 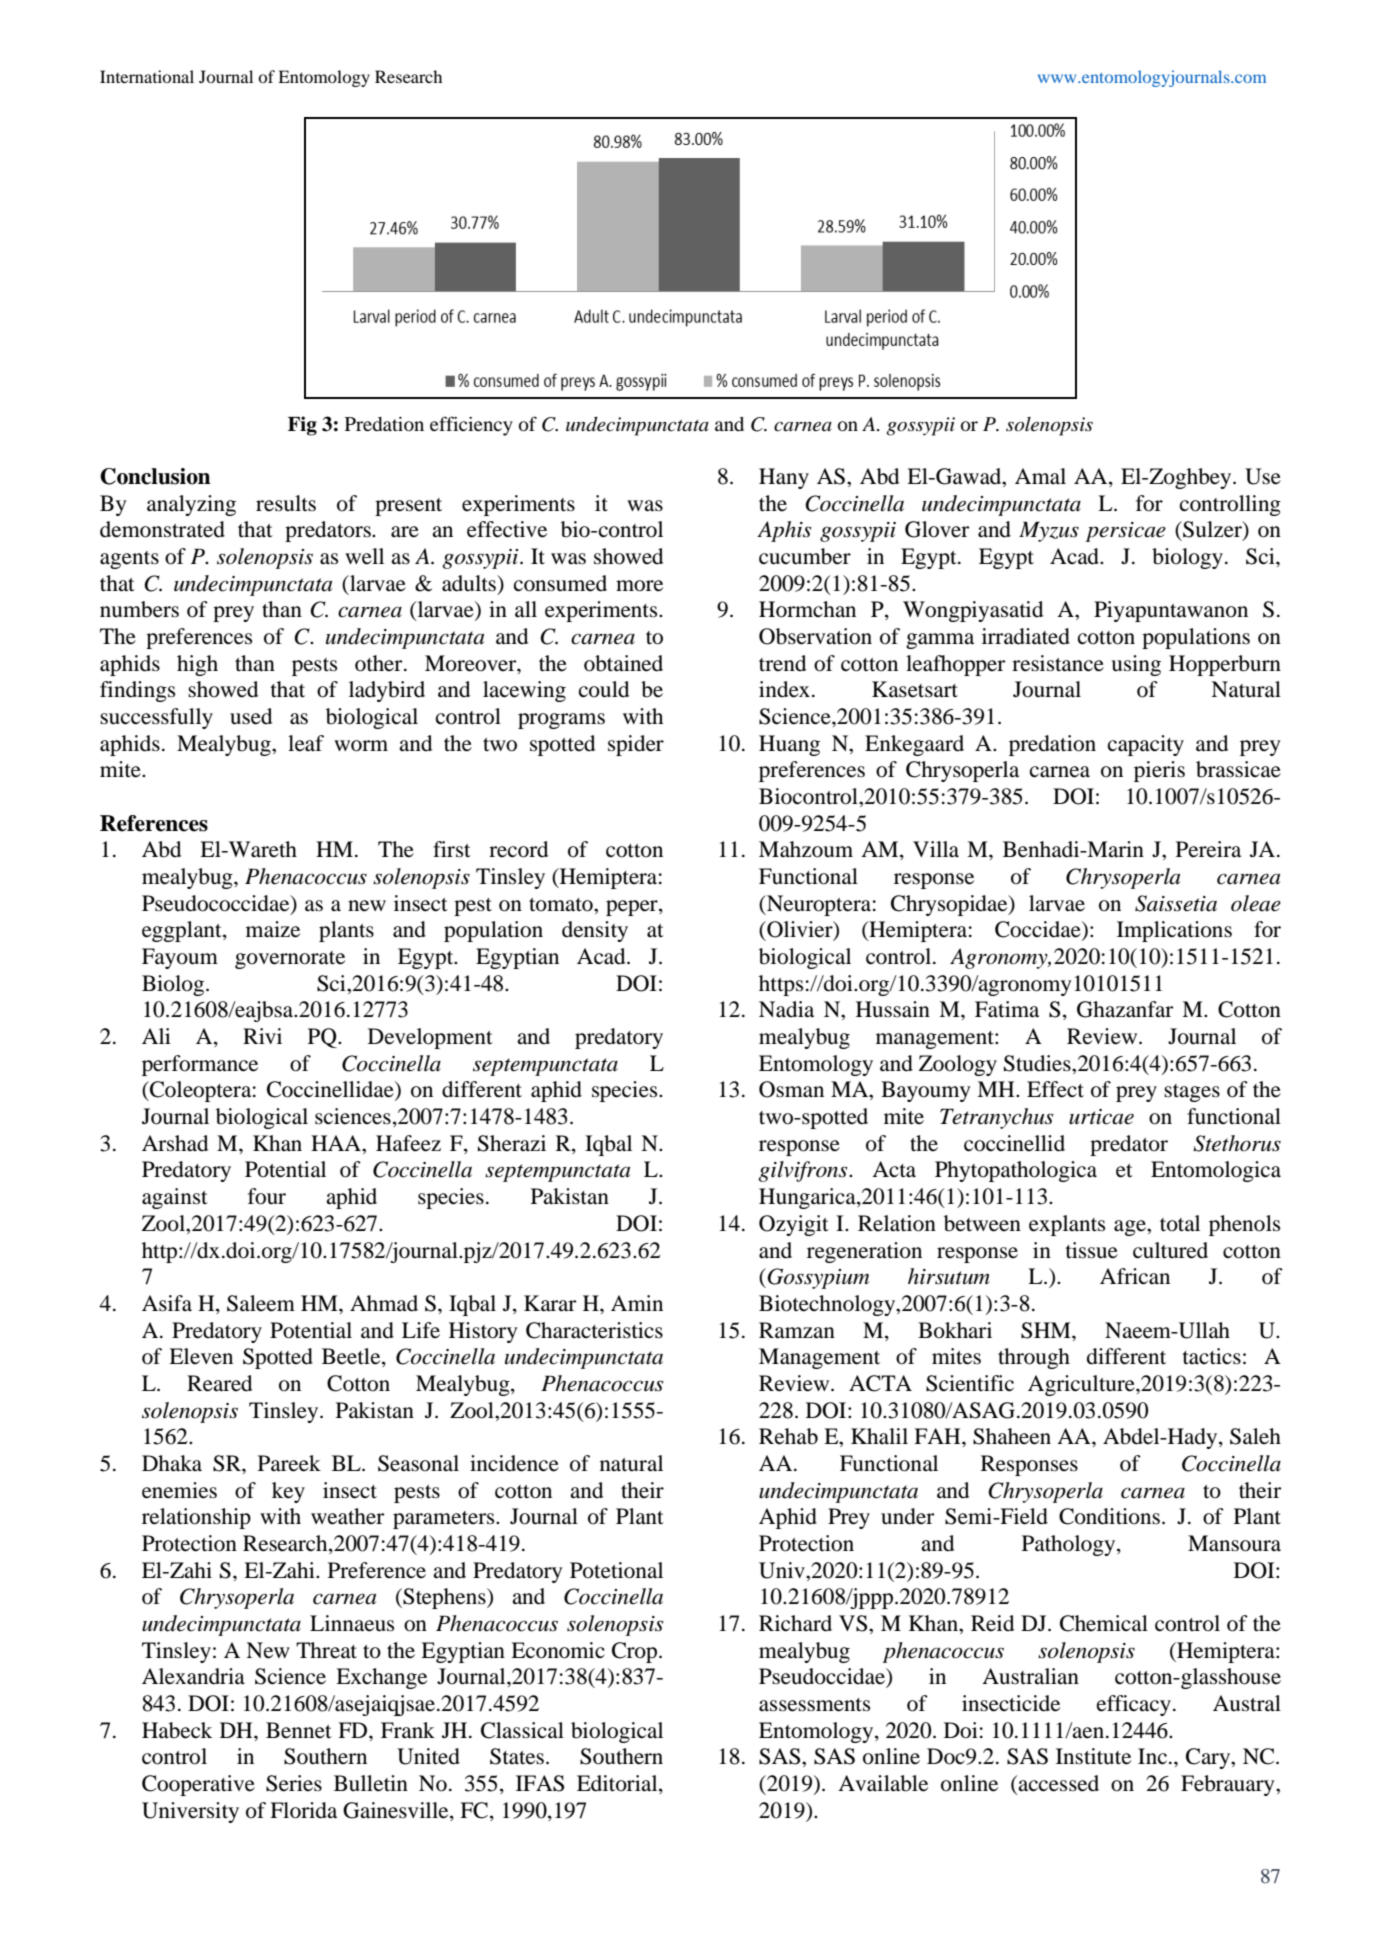 What do you see at coordinates (1040, 476) in the screenshot?
I see `Amal` at bounding box center [1040, 476].
